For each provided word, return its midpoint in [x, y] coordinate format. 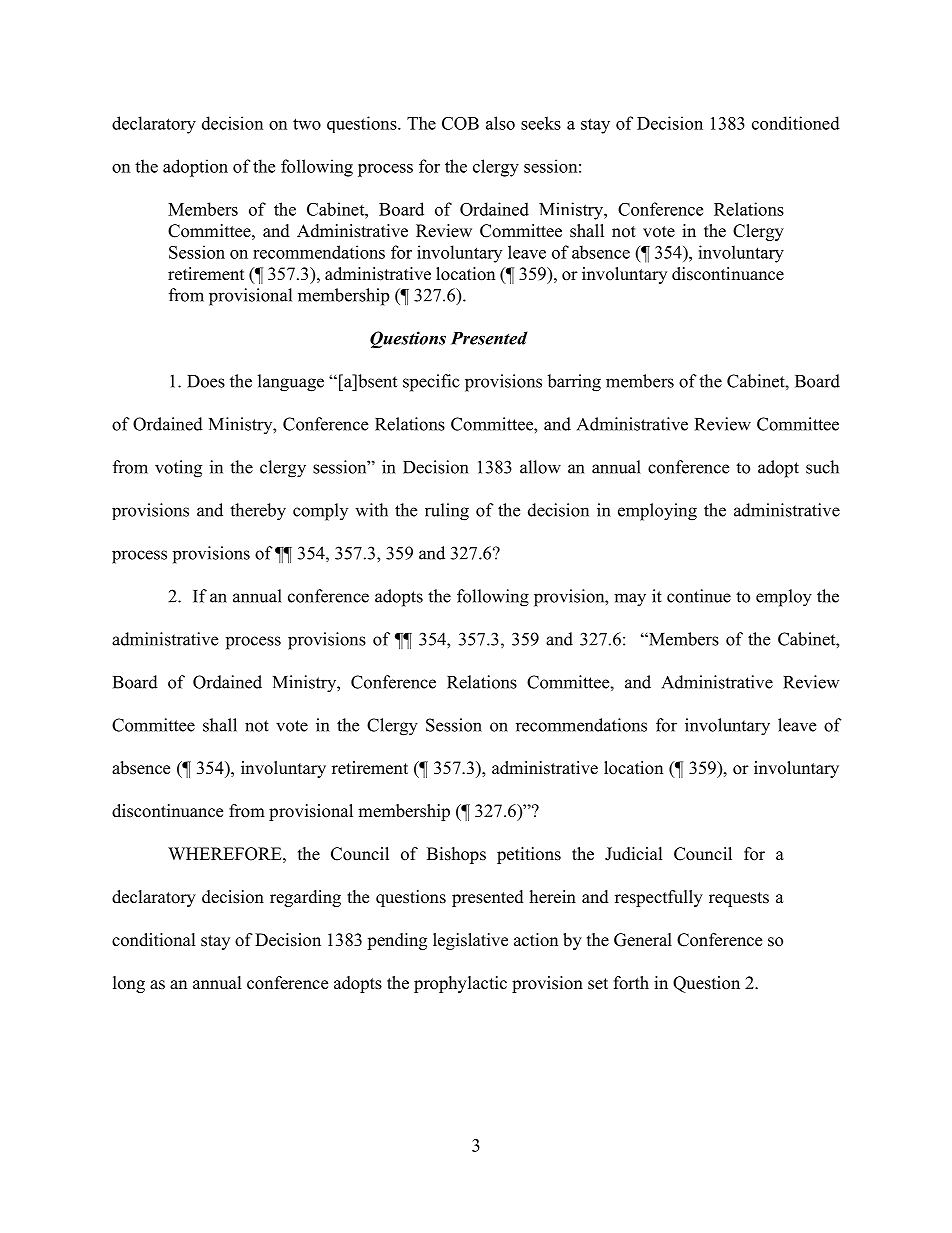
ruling [447, 512]
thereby [258, 512]
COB [460, 123]
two [307, 124]
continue [699, 596]
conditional [154, 940]
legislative [470, 941]
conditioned [796, 123]
